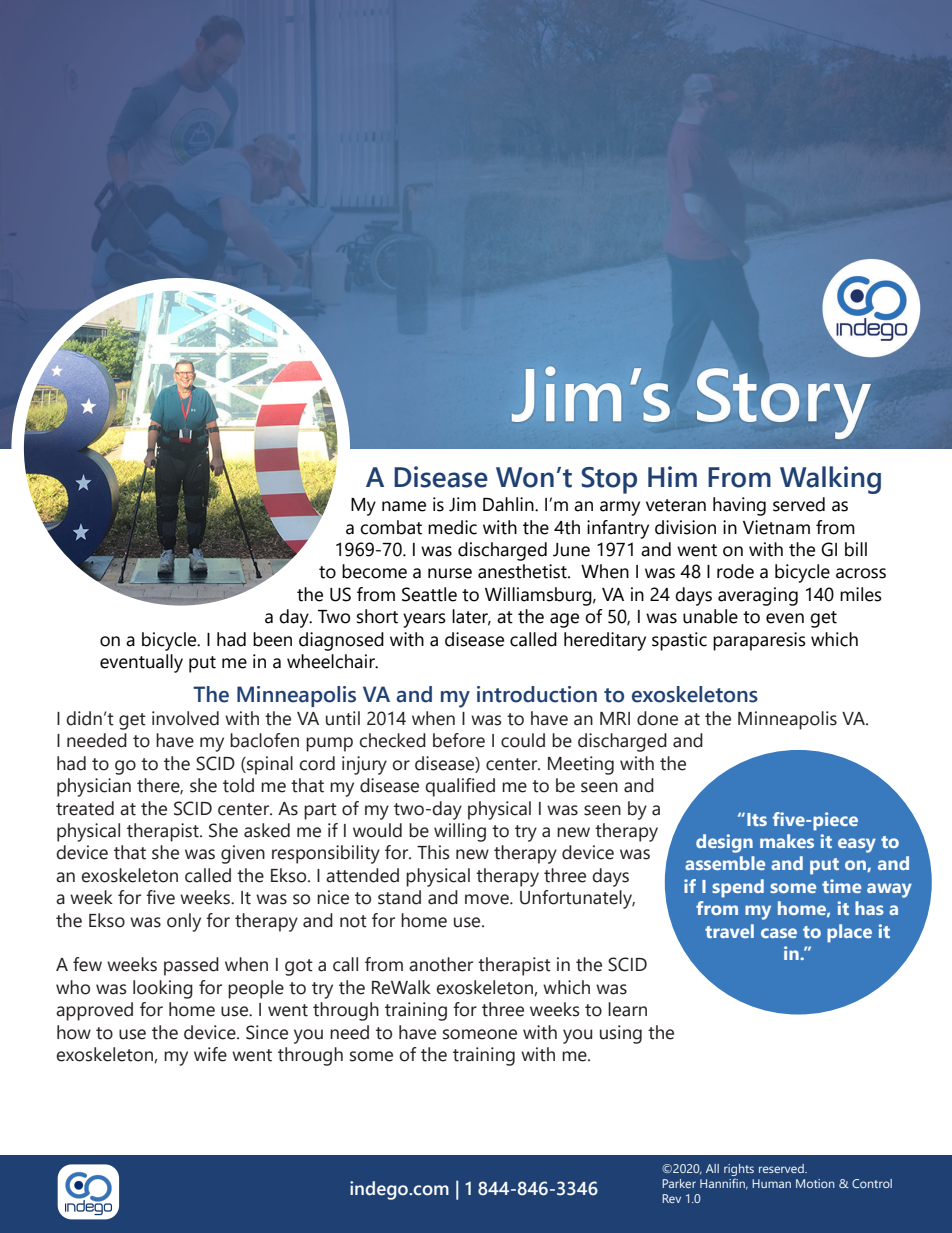 The width and height of the screenshot is (952, 1233). I want to click on looking, so click(163, 989).
